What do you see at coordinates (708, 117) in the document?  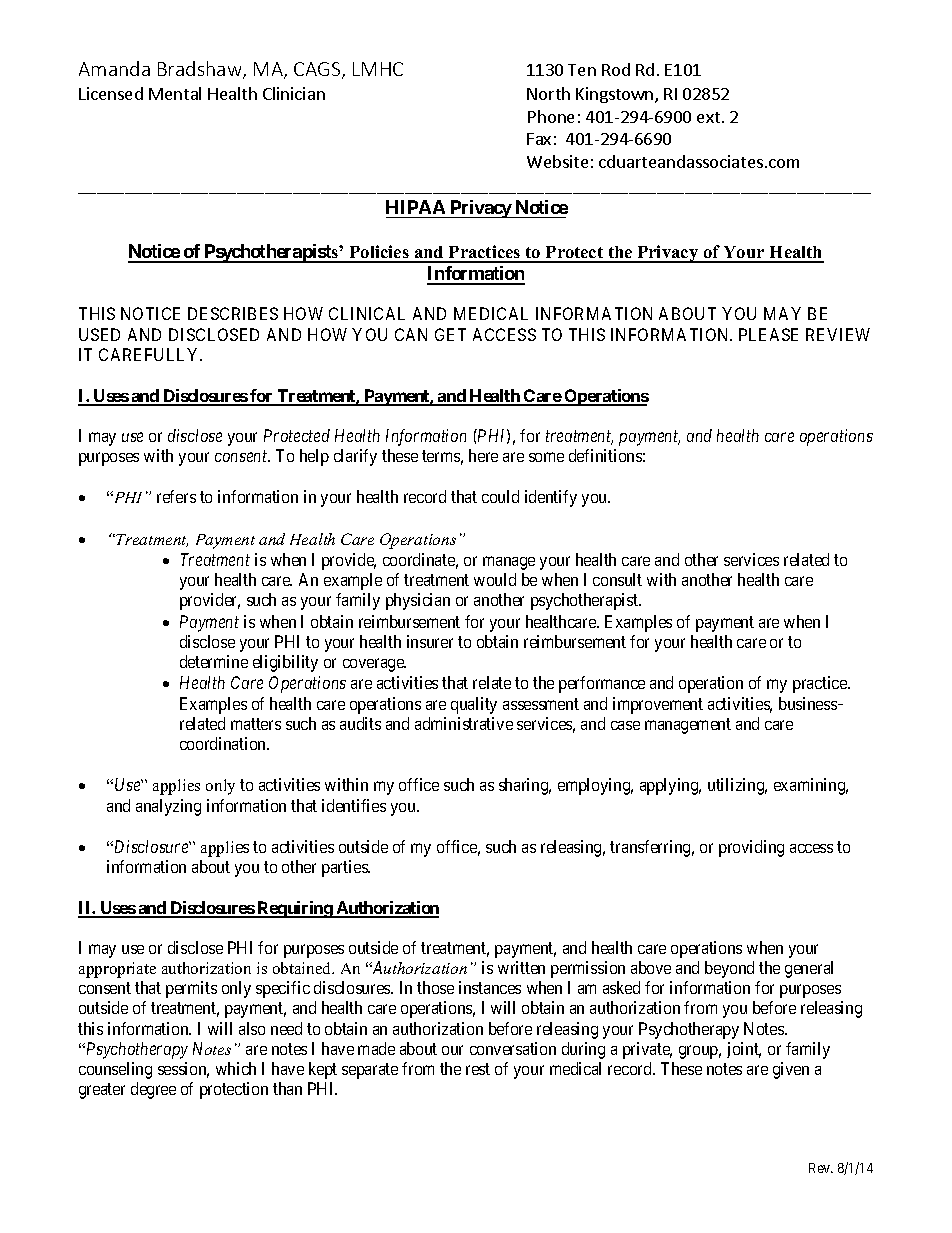 I see `ext` at bounding box center [708, 117].
